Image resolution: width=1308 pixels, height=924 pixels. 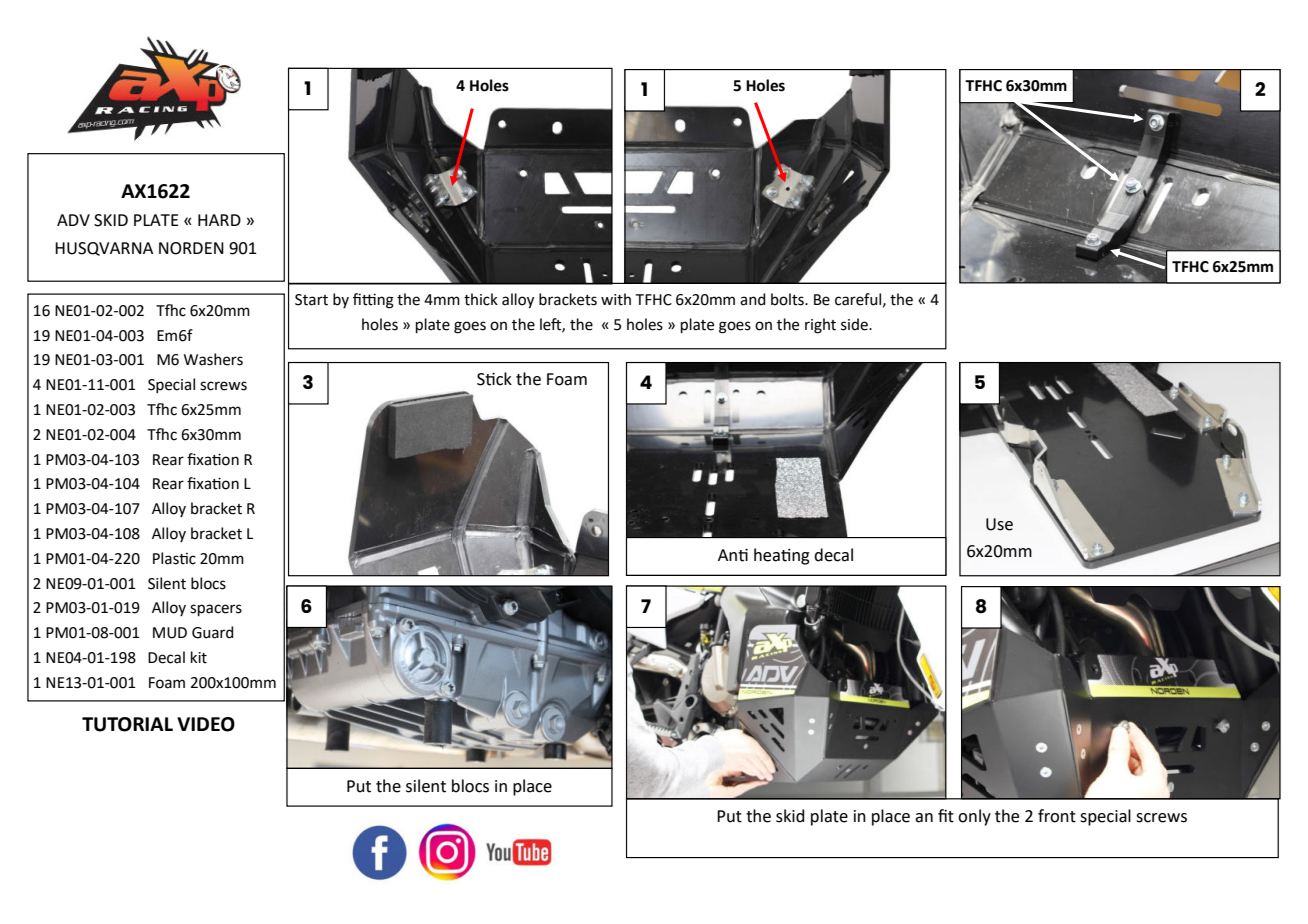 What do you see at coordinates (191, 248) in the image?
I see `NORDEN` at bounding box center [191, 248].
